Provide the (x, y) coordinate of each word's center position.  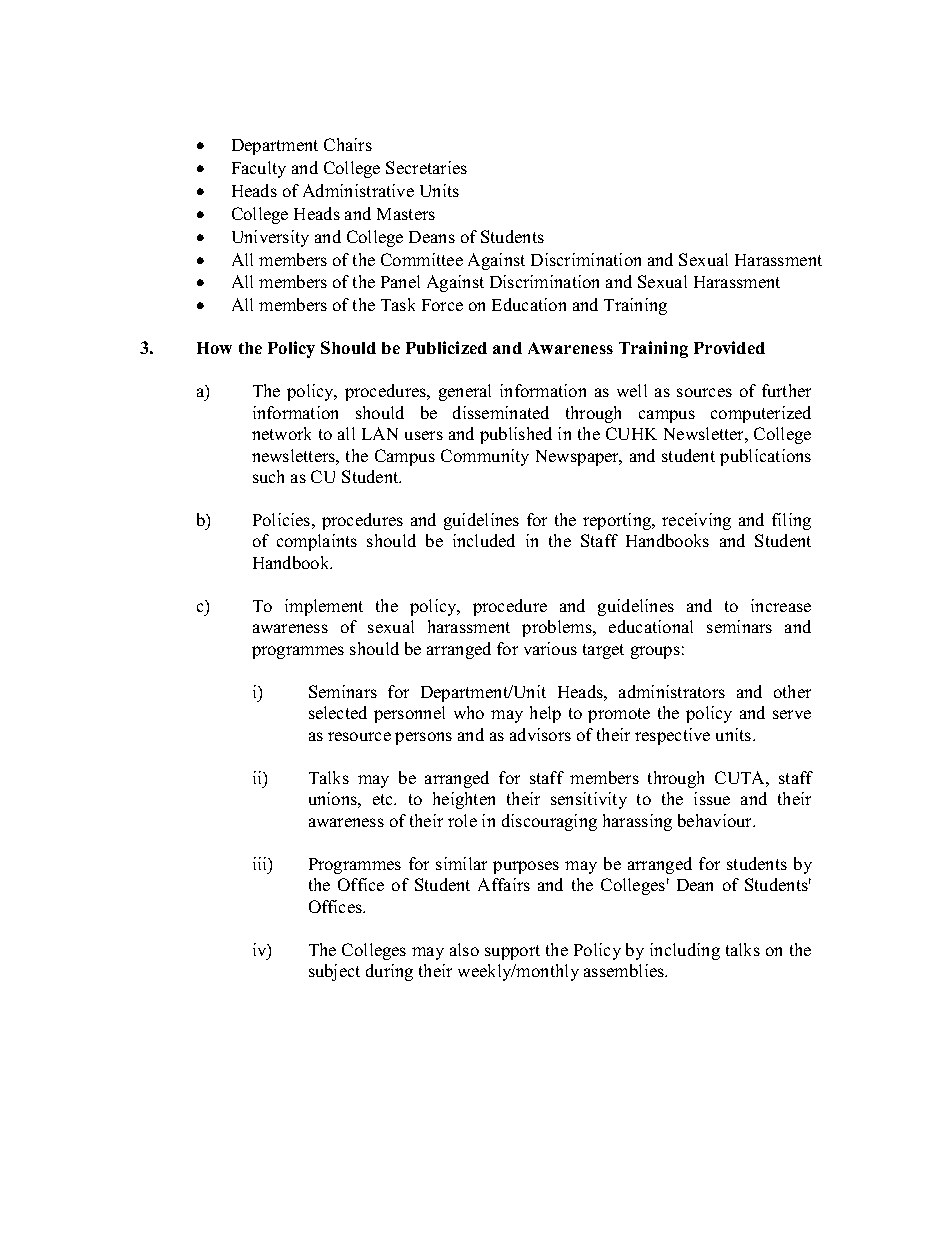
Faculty (259, 169)
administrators (672, 691)
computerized (761, 414)
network (281, 433)
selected (338, 712)
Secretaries (426, 167)
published (516, 435)
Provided (729, 347)
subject (334, 972)
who (469, 712)
